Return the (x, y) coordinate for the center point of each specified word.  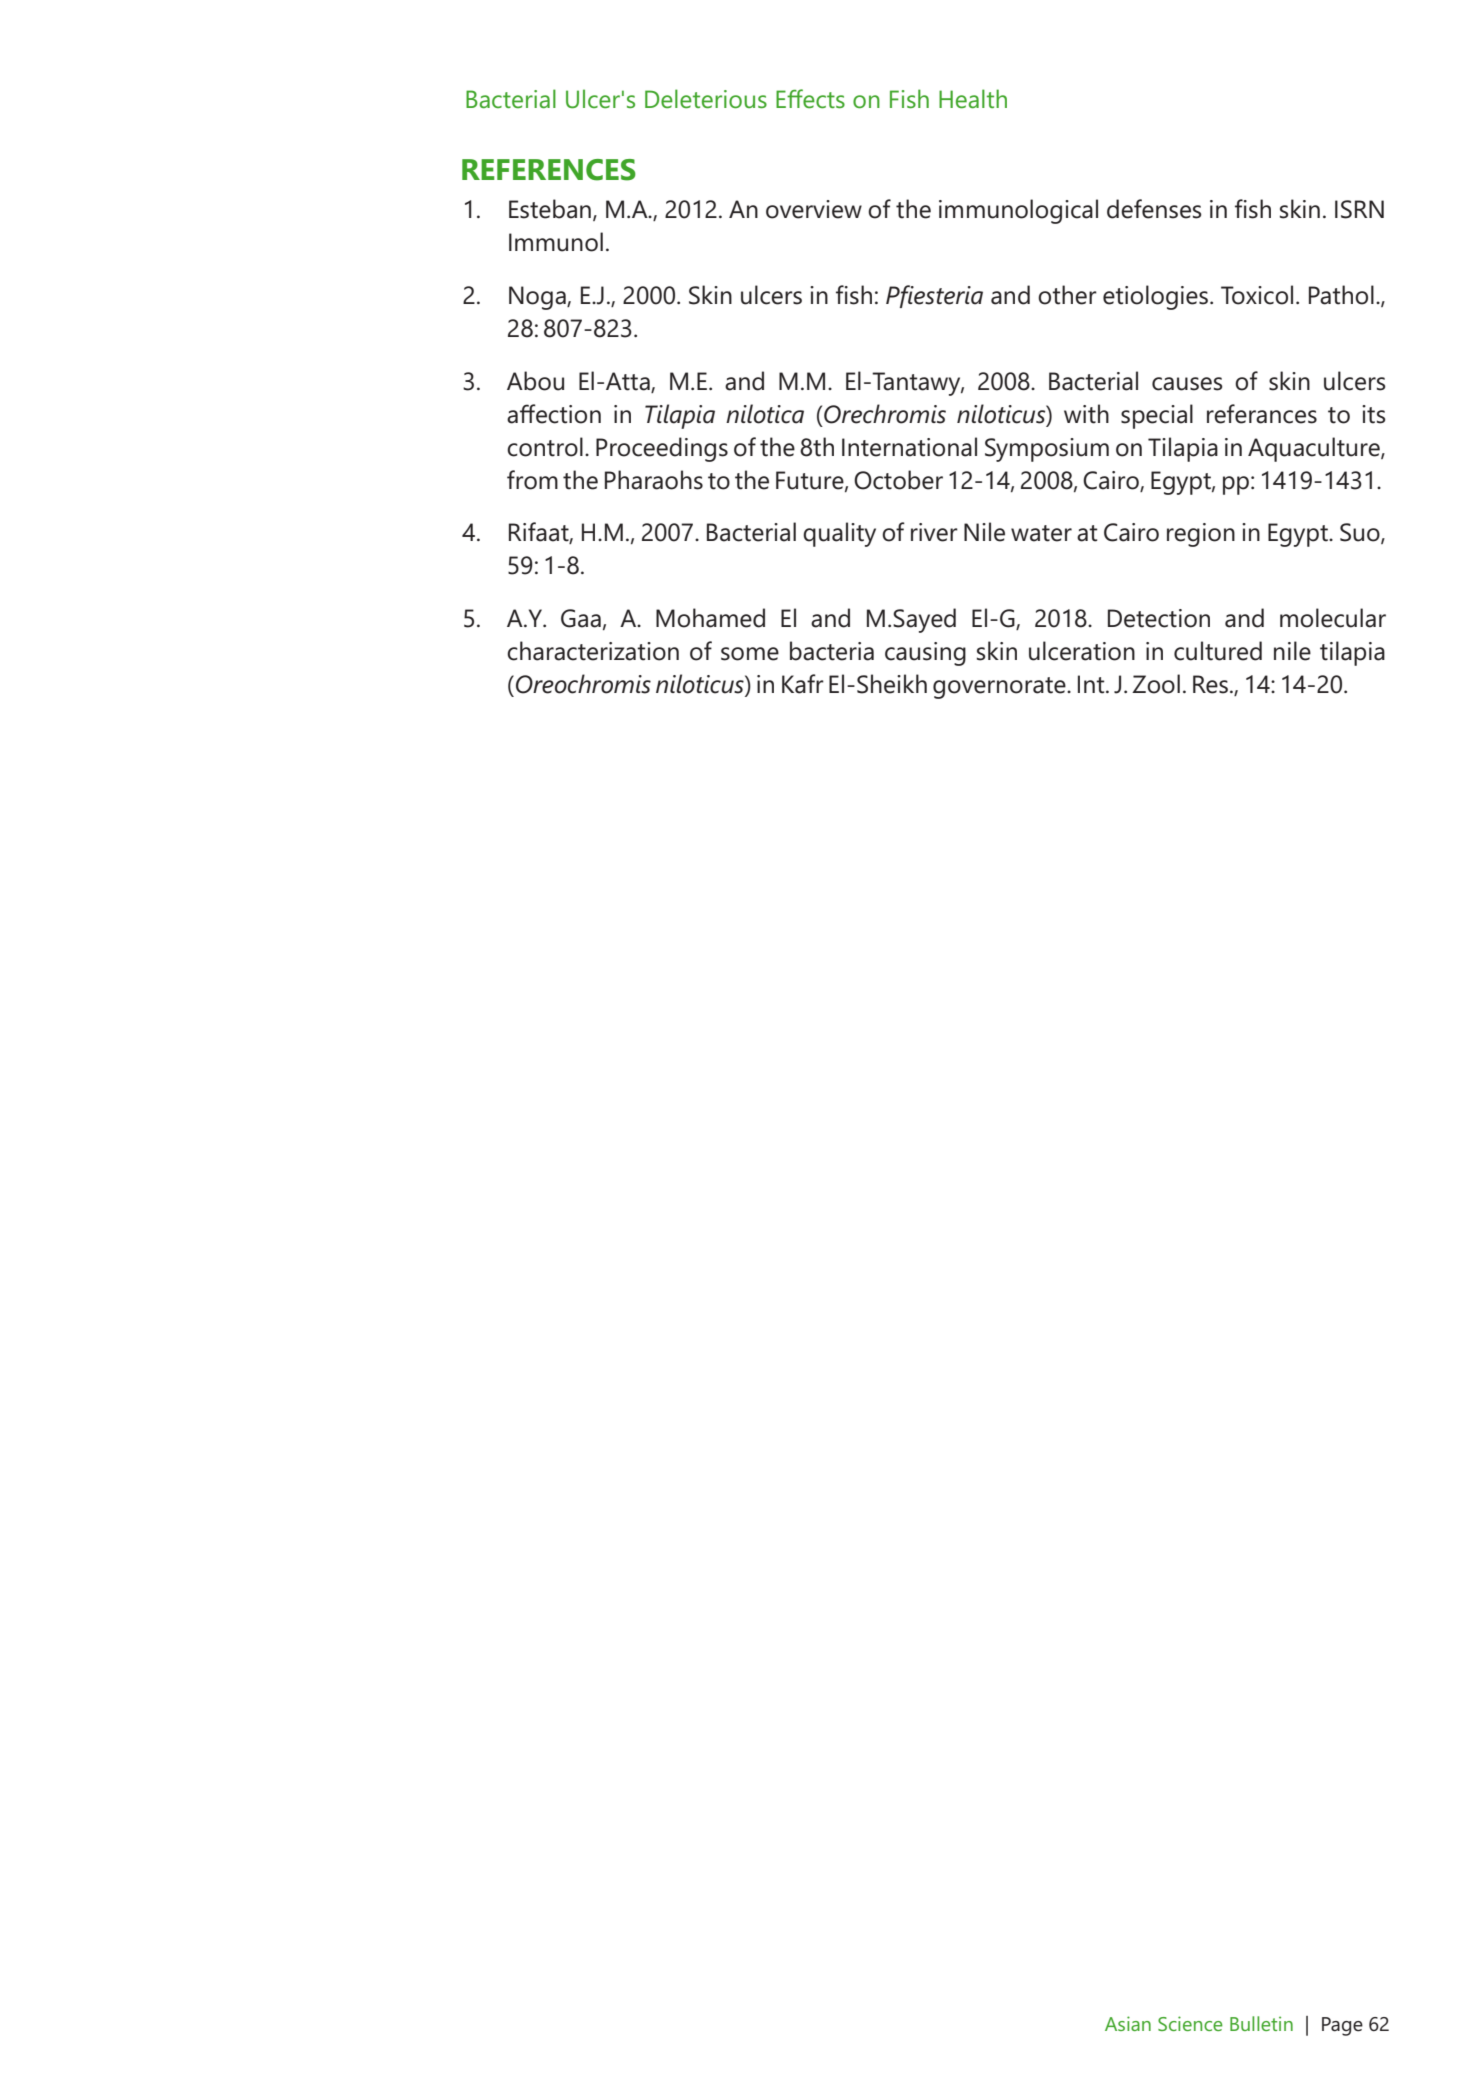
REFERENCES (549, 170)
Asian (1128, 2023)
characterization (593, 651)
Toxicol (1257, 295)
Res (1210, 684)
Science (1190, 2023)
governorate (1000, 688)
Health (973, 99)
